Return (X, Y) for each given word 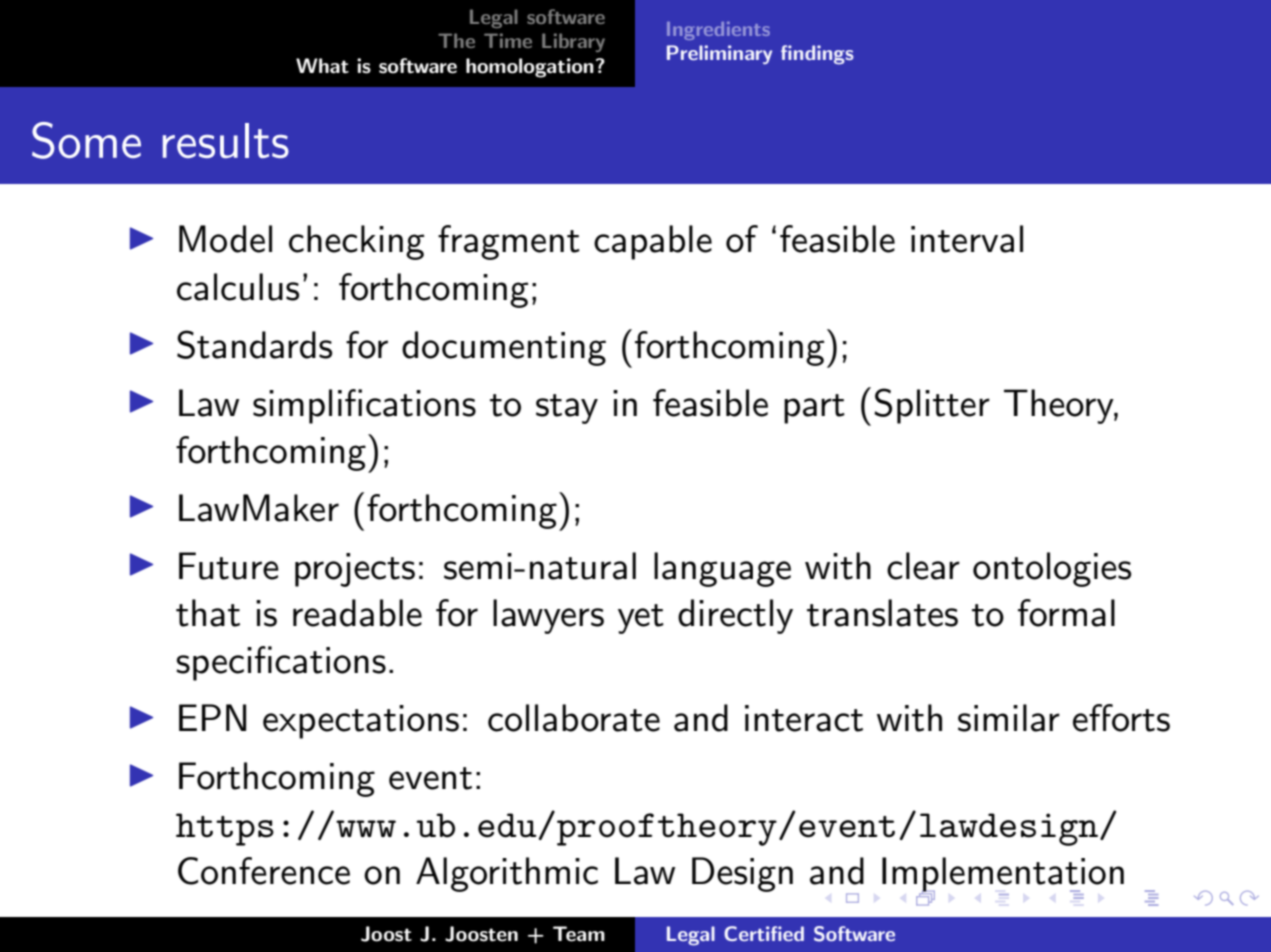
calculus (238, 287)
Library (573, 42)
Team (579, 934)
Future (229, 566)
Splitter (932, 406)
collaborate (574, 718)
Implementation (1003, 875)
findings (817, 55)
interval (967, 239)
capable (653, 242)
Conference (264, 871)
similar (1009, 718)
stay (567, 409)
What (322, 66)
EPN (212, 717)
